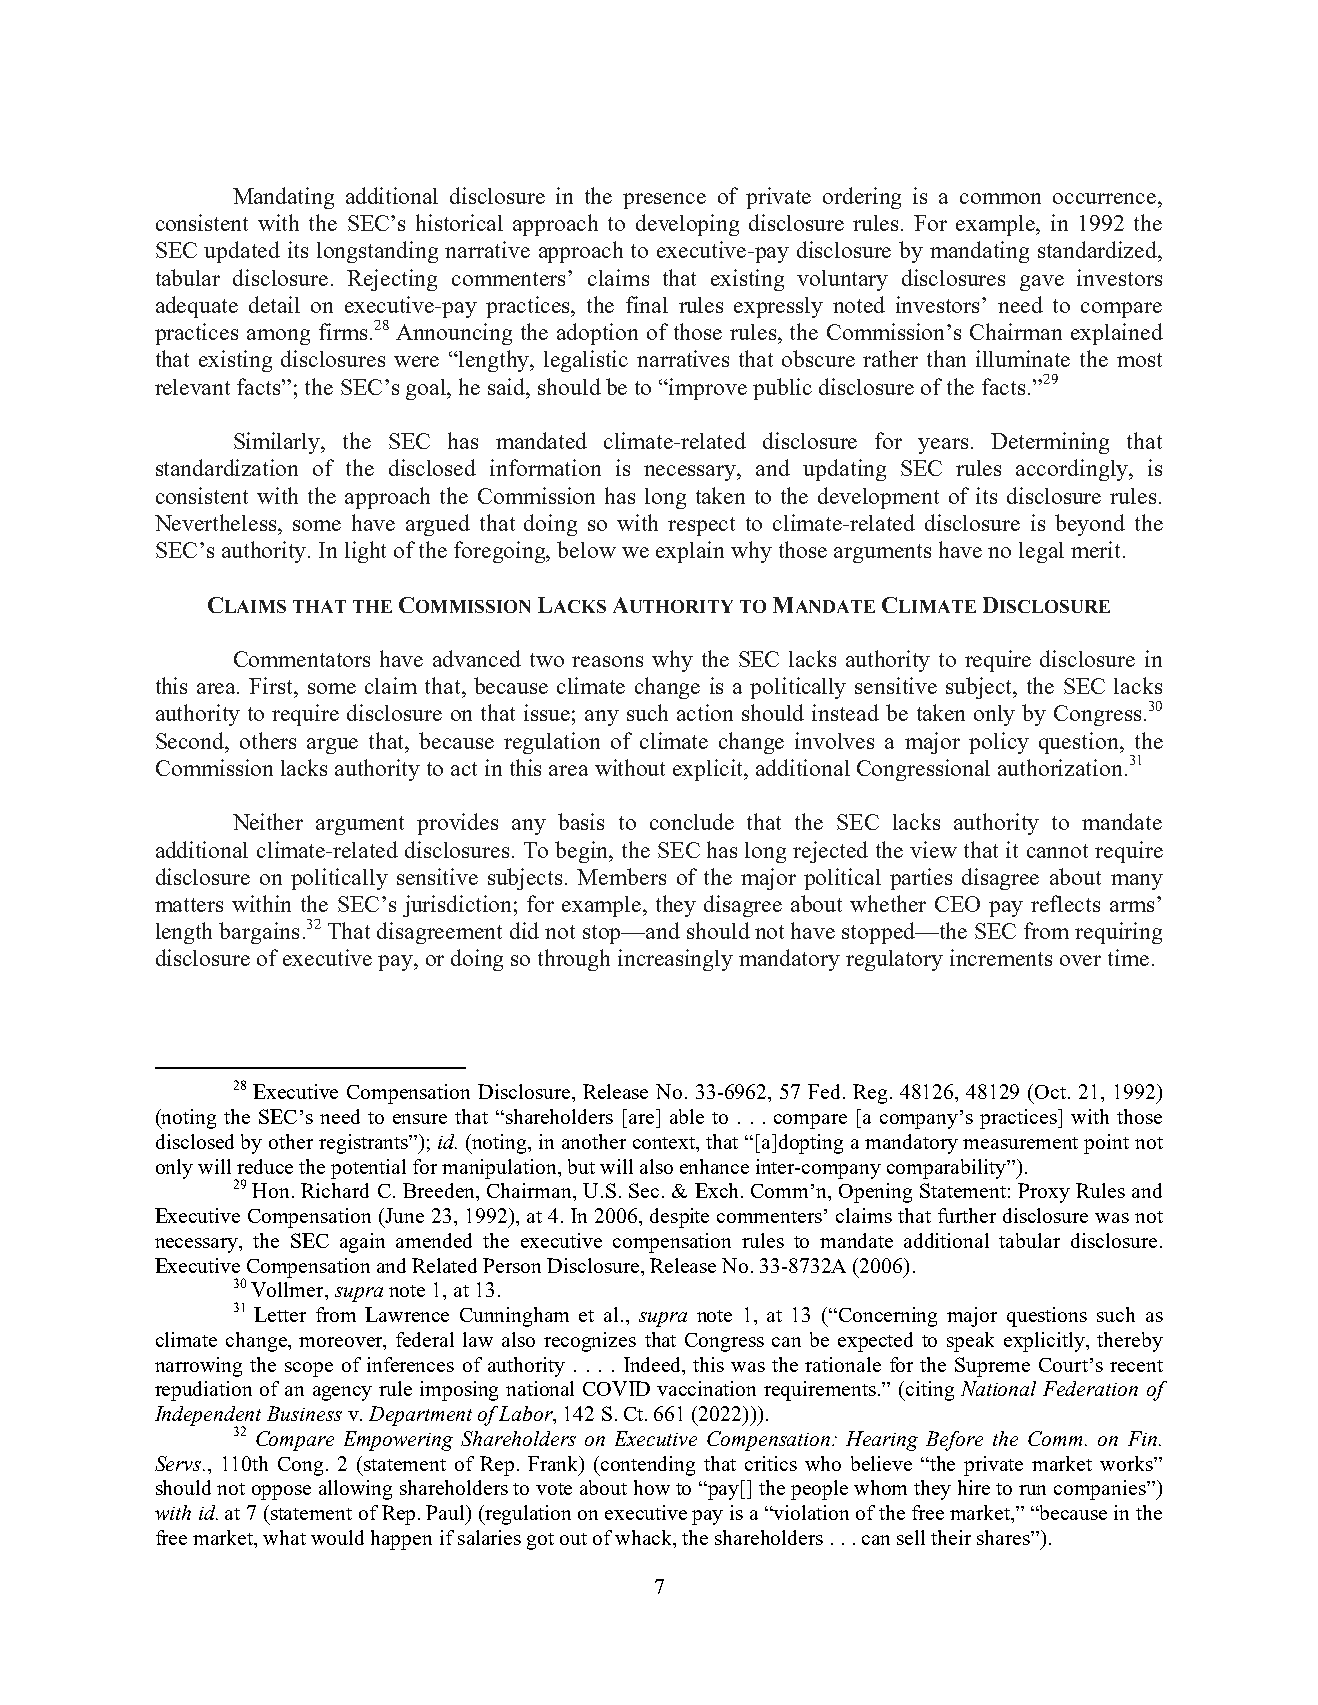 The image size is (1318, 1705). Describe the element at coordinates (679, 1218) in the image. I see `despite` at that location.
